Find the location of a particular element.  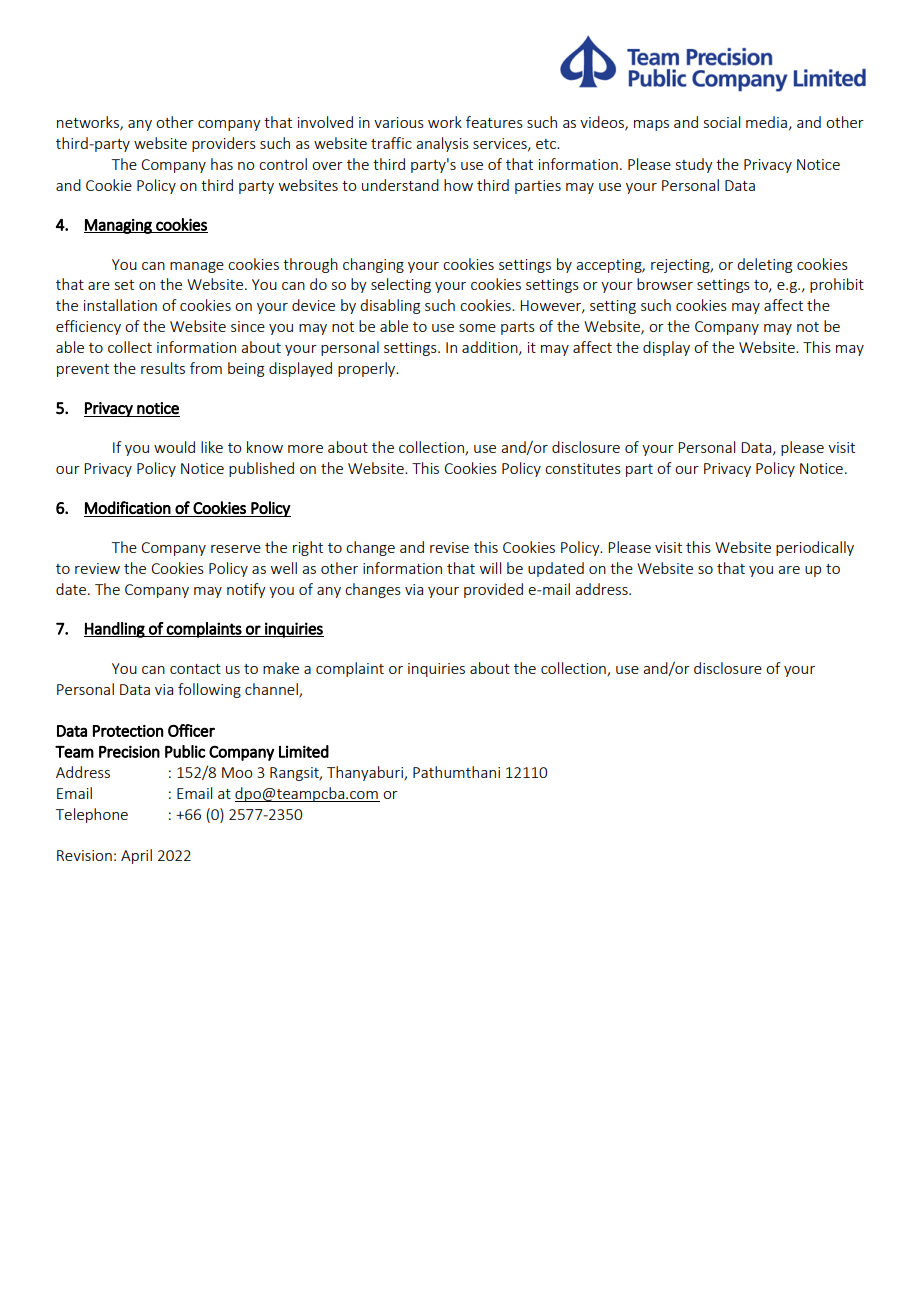

browser is located at coordinates (665, 284).
